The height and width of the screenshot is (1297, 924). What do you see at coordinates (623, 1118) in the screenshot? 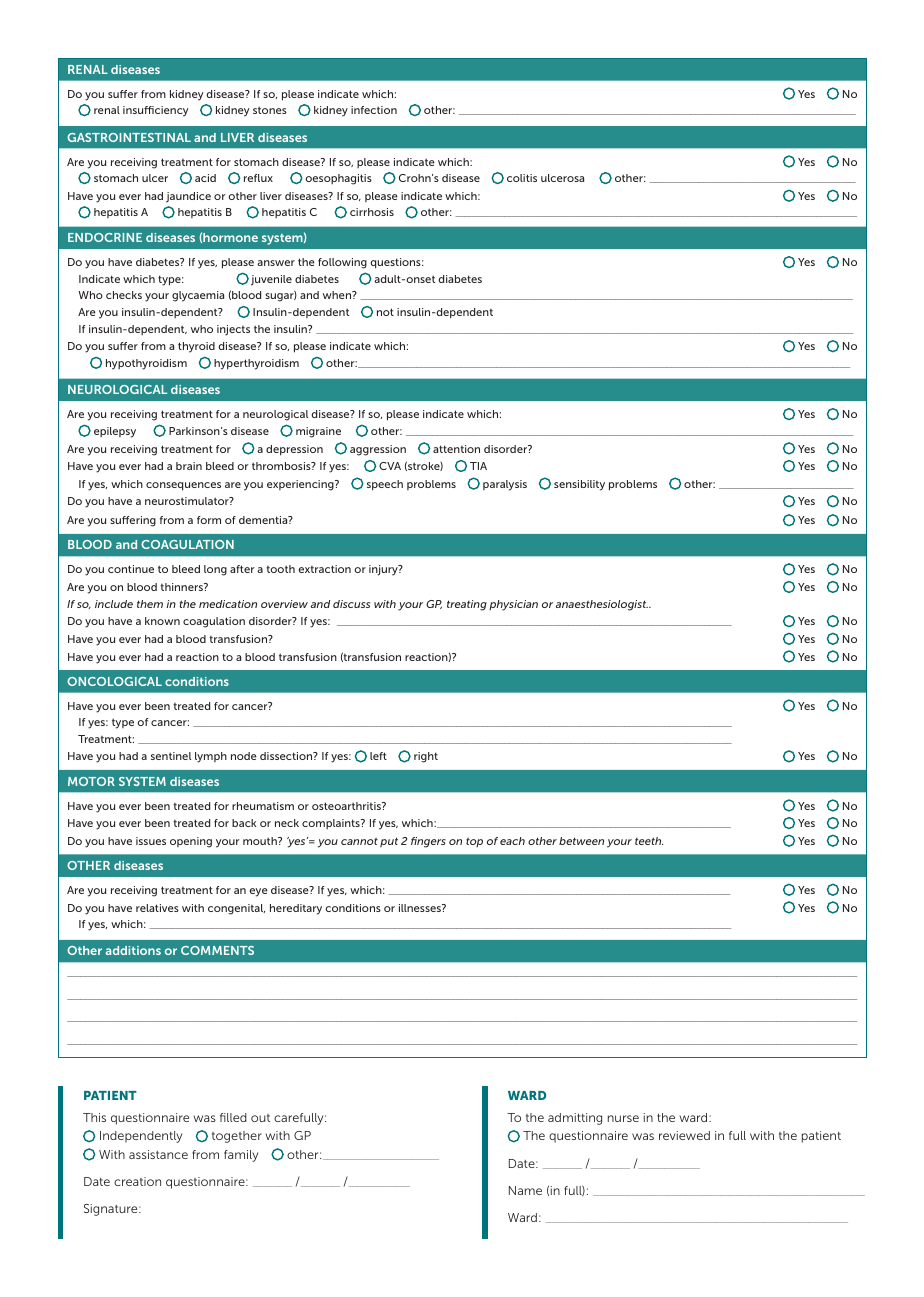
I see `nurse` at bounding box center [623, 1118].
